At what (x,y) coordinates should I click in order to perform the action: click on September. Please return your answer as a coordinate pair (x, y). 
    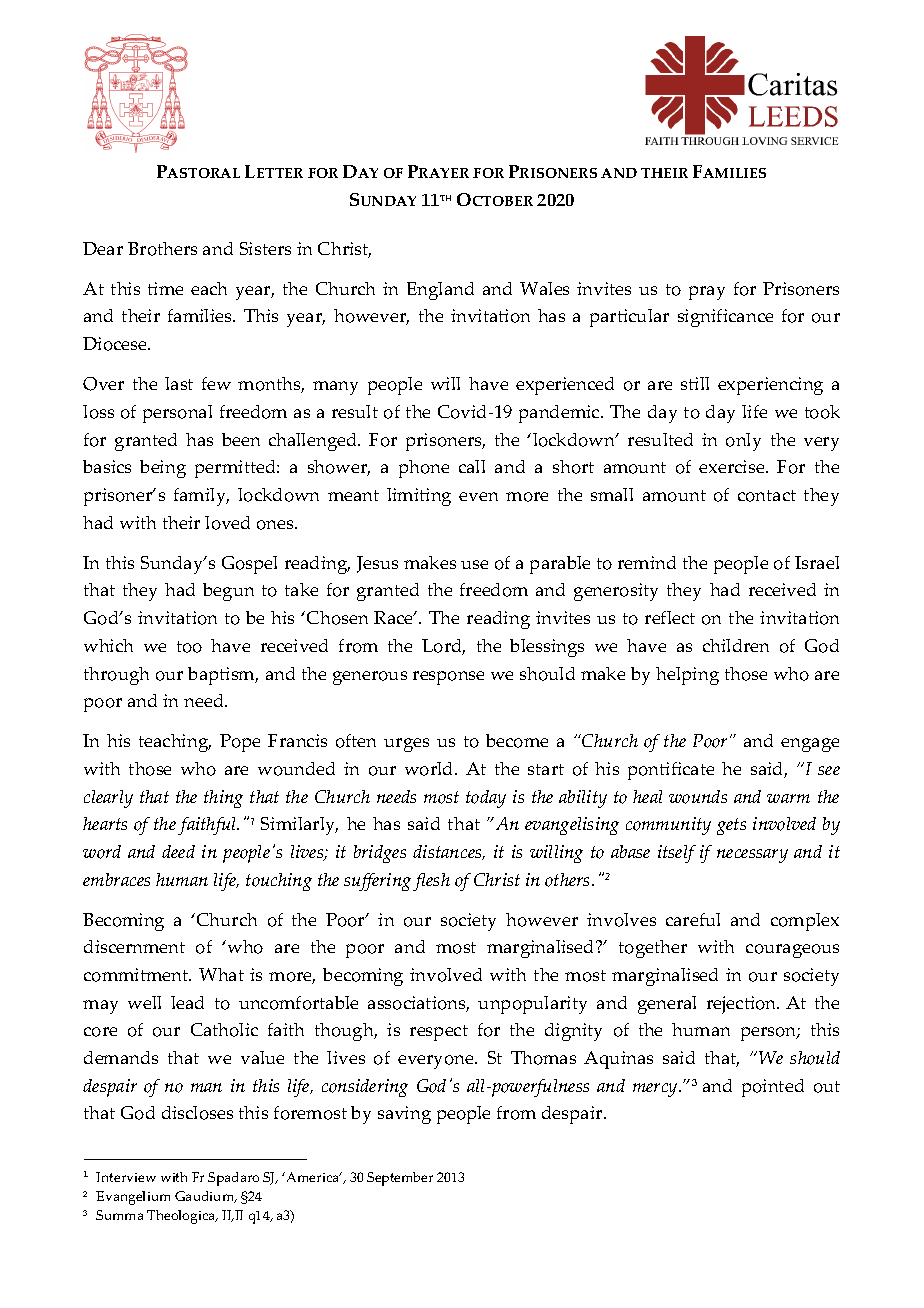
    Looking at the image, I should click on (400, 1179).
